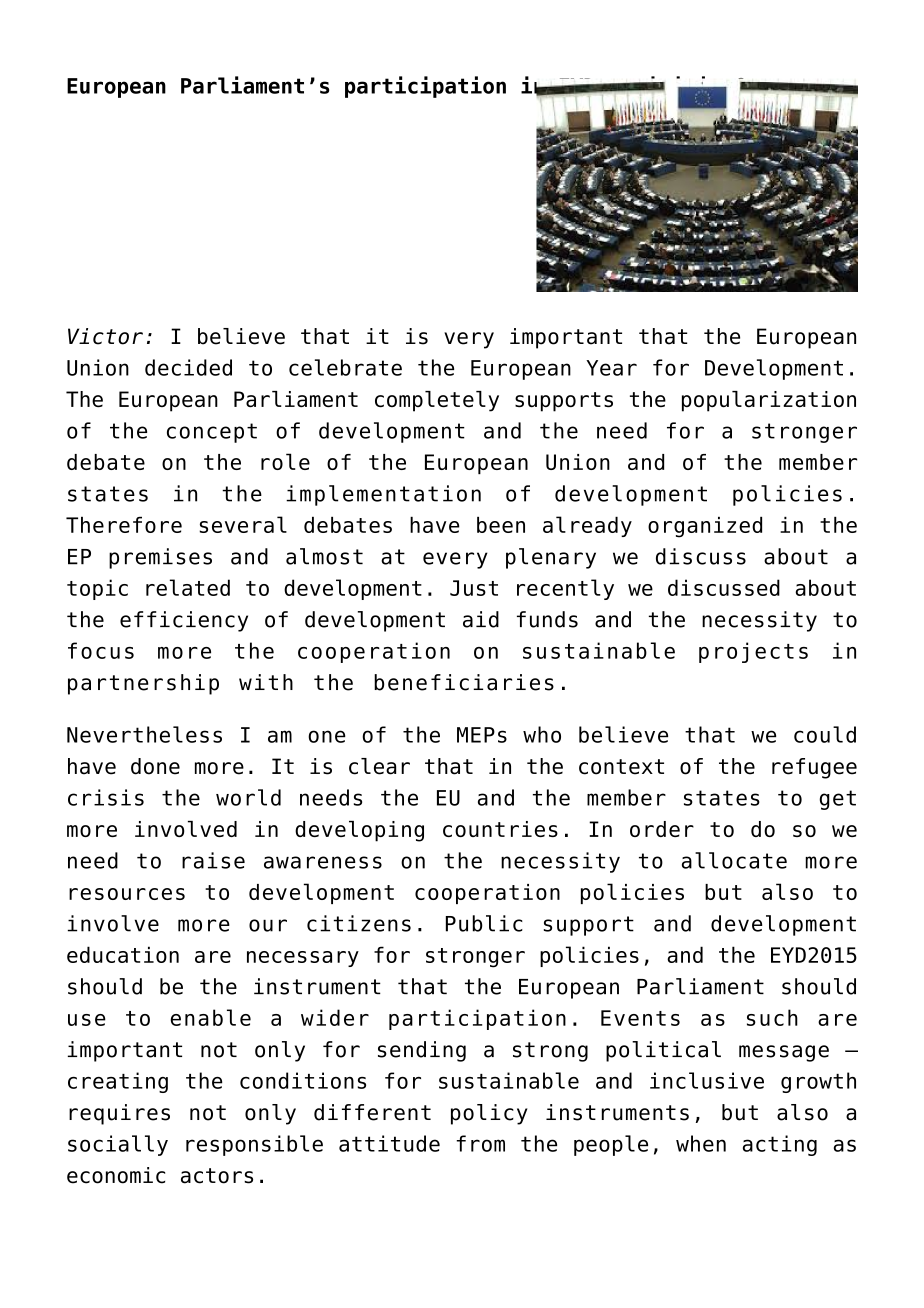 The width and height of the page is (924, 1308). Describe the element at coordinates (484, 923) in the page. I see `Public` at that location.
